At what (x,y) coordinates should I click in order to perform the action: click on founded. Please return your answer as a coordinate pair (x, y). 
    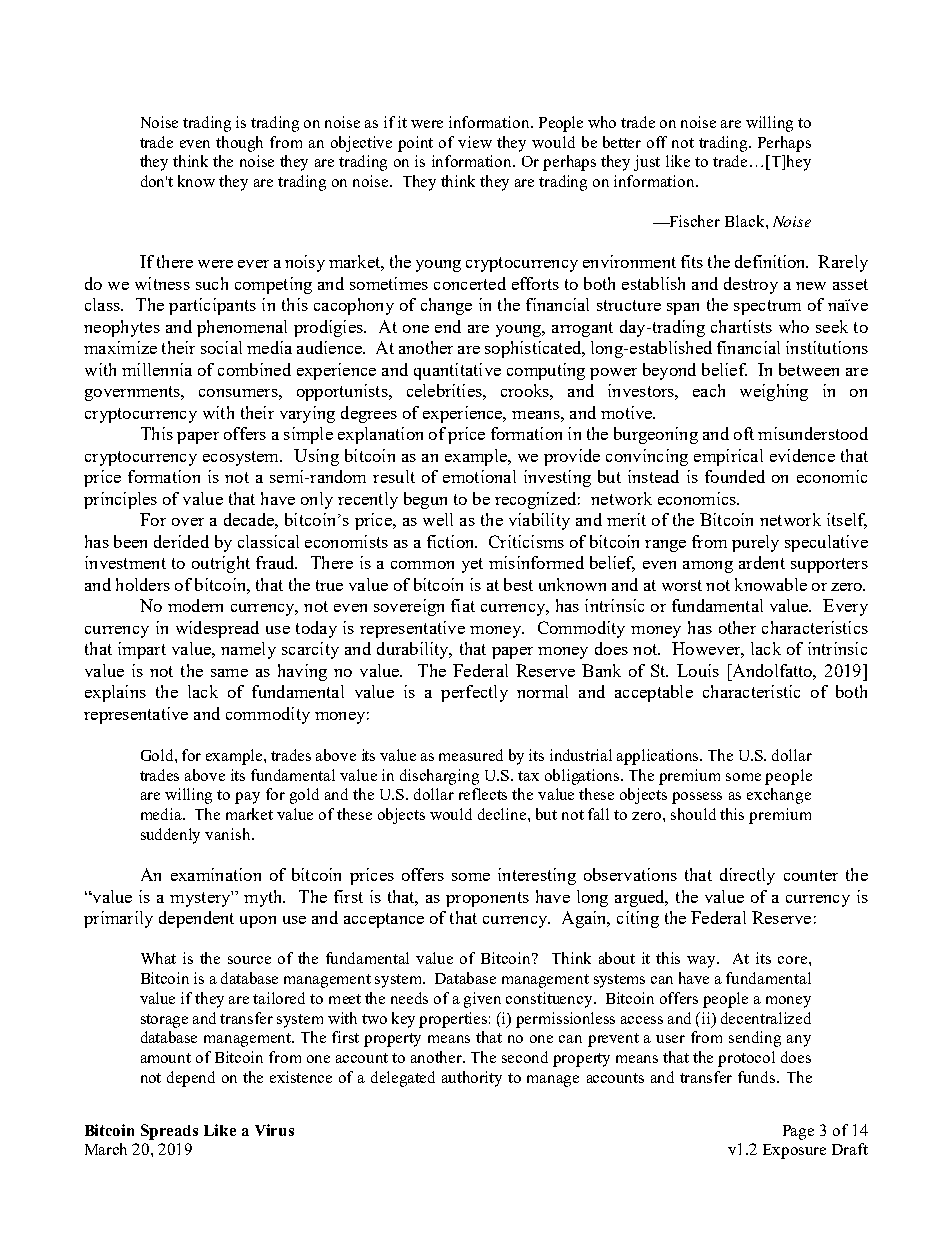
    Looking at the image, I should click on (735, 476).
